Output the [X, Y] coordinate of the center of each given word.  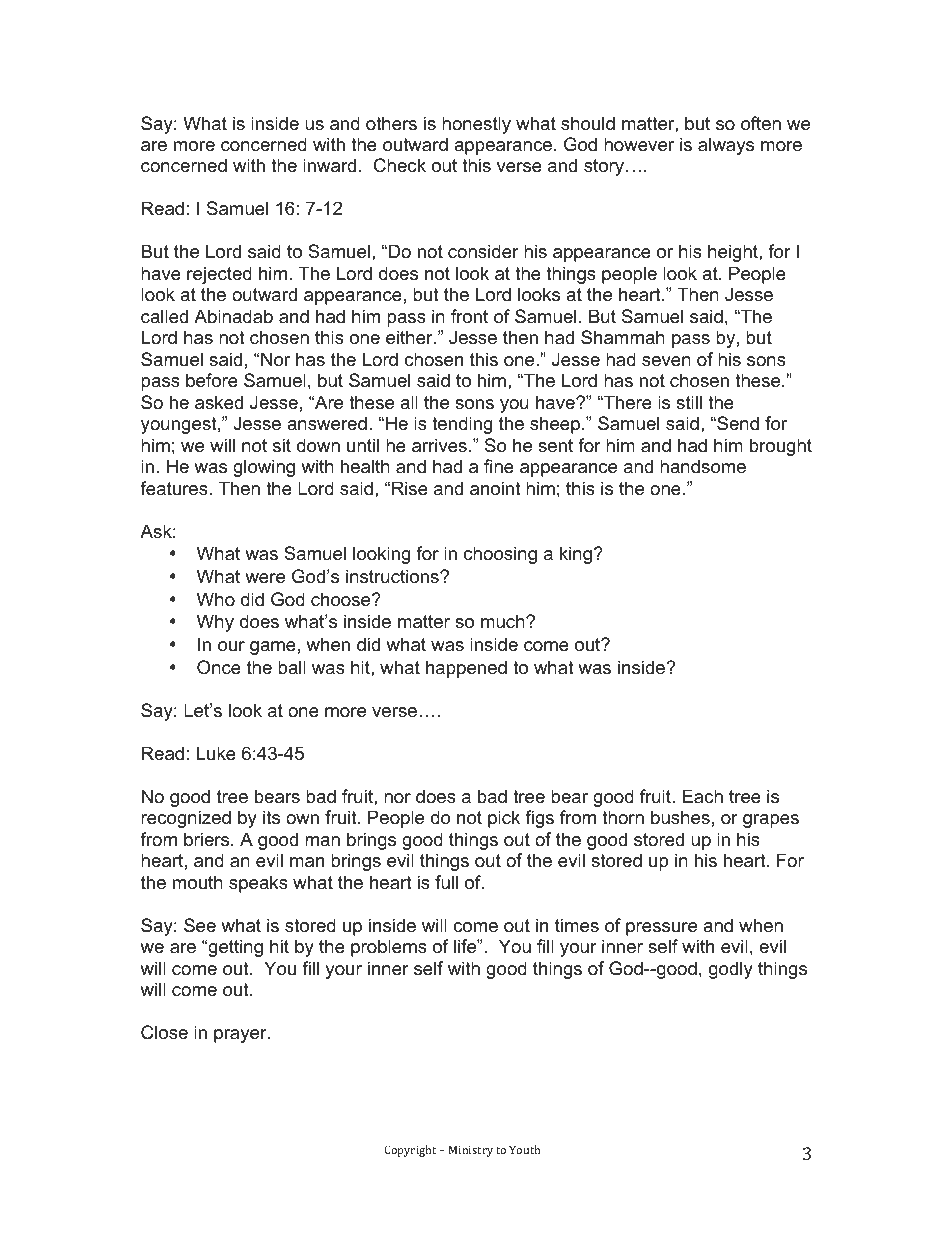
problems [389, 948]
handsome [703, 466]
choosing [500, 555]
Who [216, 599]
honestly [476, 125]
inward [329, 165]
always [726, 146]
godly [731, 970]
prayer [241, 1036]
